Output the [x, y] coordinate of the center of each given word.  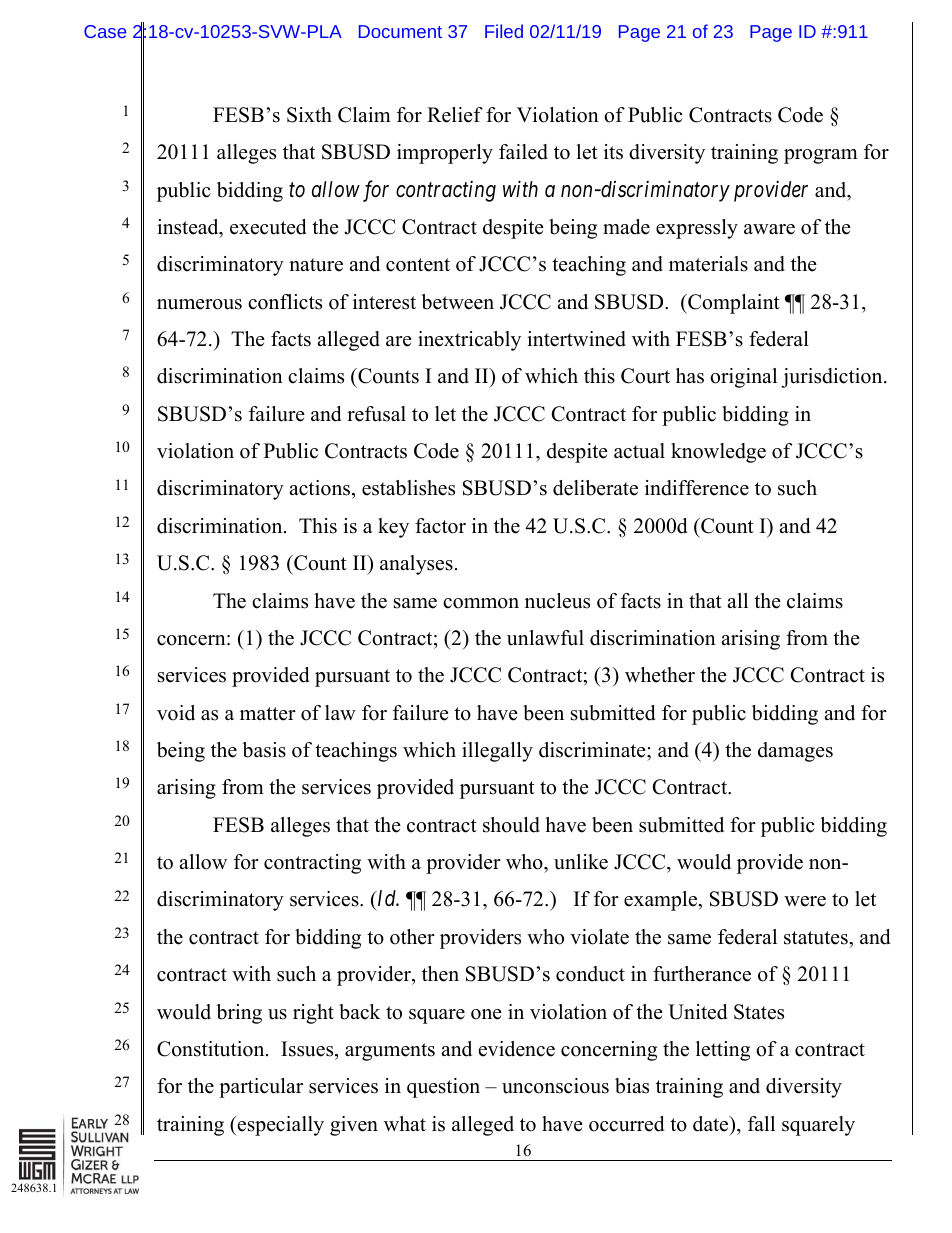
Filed [504, 31]
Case [105, 31]
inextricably [469, 341]
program [821, 156]
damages [795, 752]
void [176, 713]
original [743, 378]
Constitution [212, 1049]
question [443, 1088]
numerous [199, 304]
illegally [497, 752]
